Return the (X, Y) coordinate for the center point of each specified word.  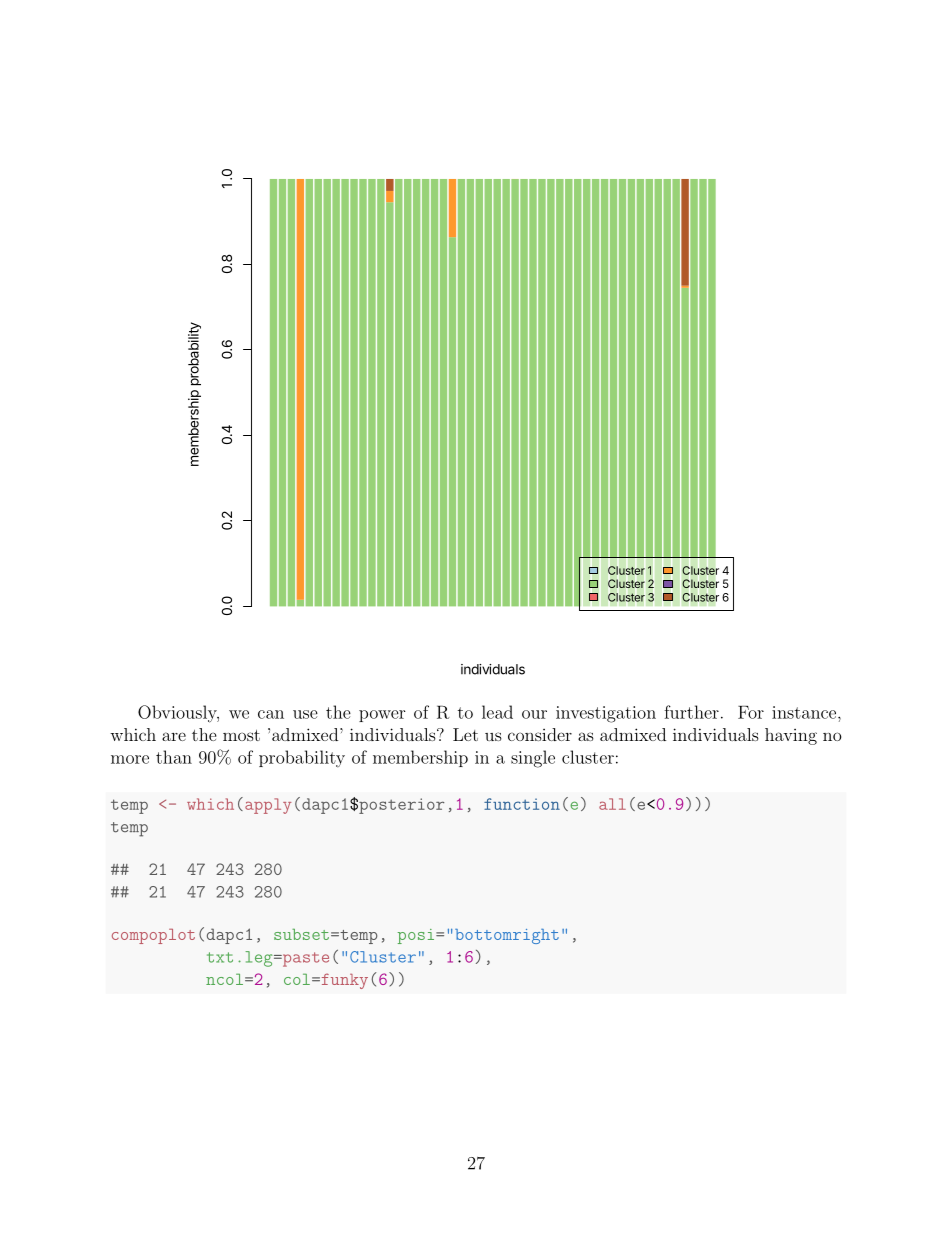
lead (497, 712)
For (751, 712)
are (174, 736)
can (271, 714)
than (174, 757)
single (533, 759)
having (791, 736)
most (241, 735)
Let (465, 734)
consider (540, 734)
